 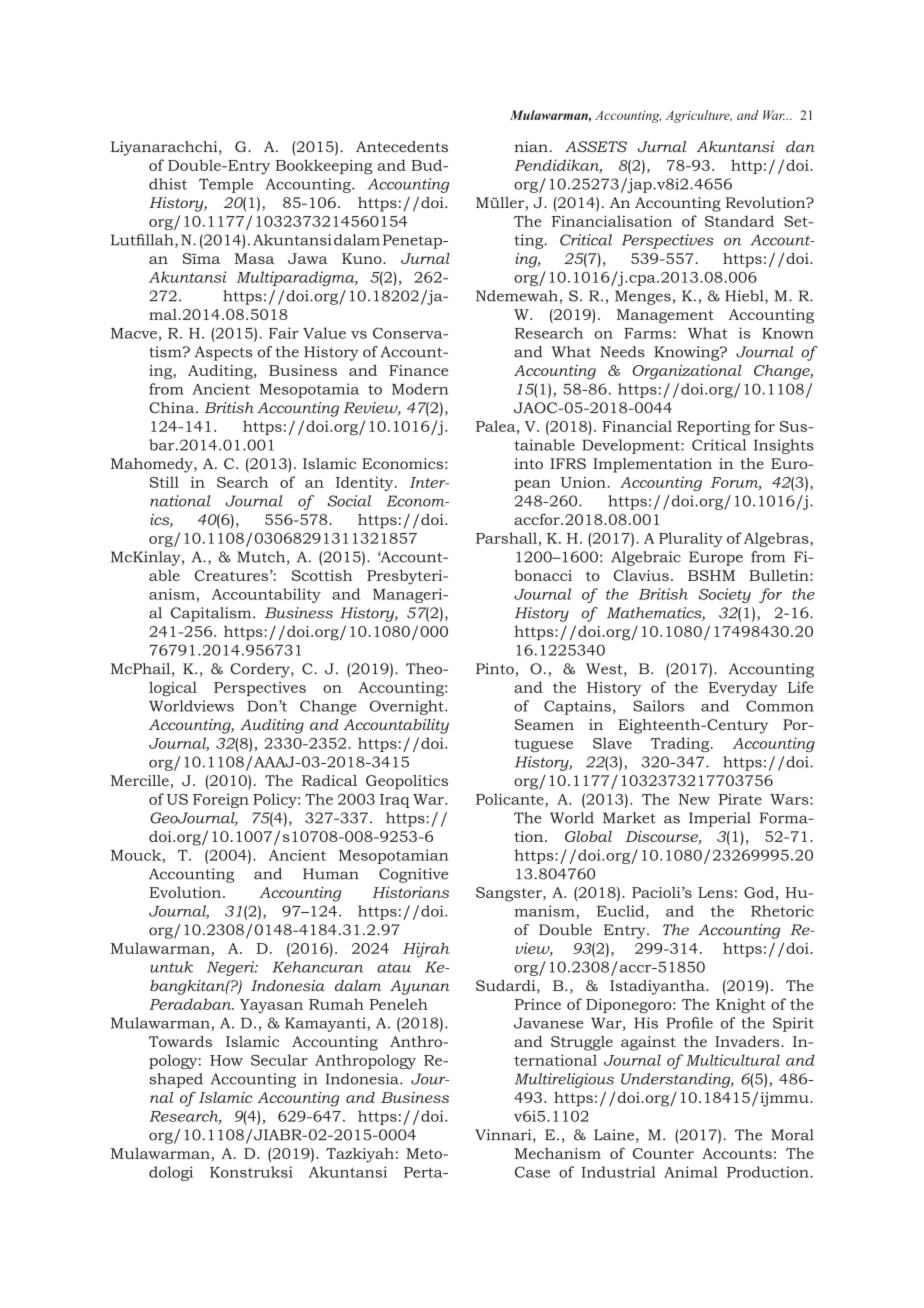 I want to click on Secular, so click(x=279, y=1060).
